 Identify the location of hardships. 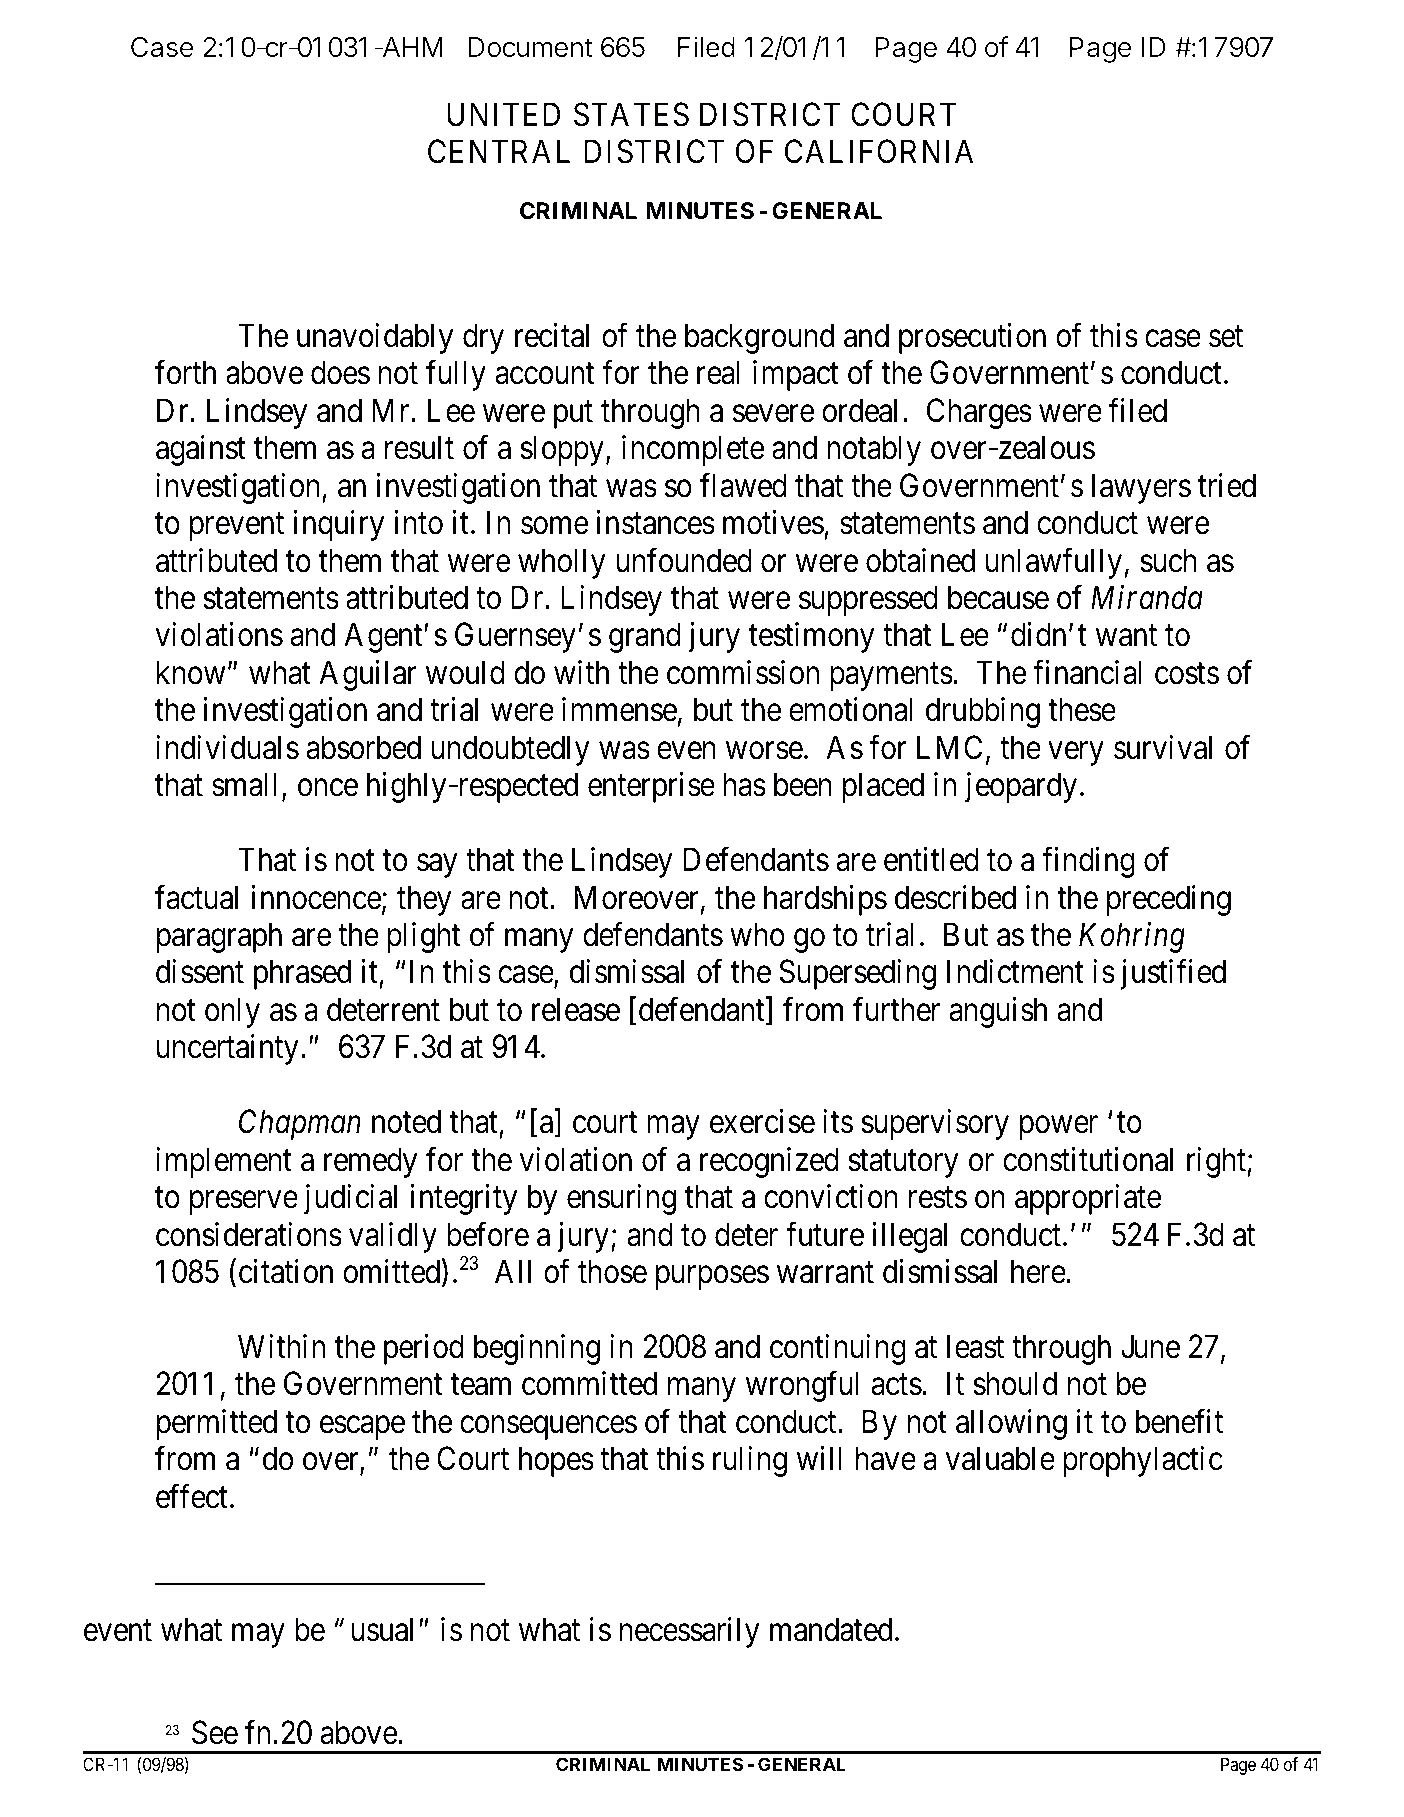
(825, 900).
